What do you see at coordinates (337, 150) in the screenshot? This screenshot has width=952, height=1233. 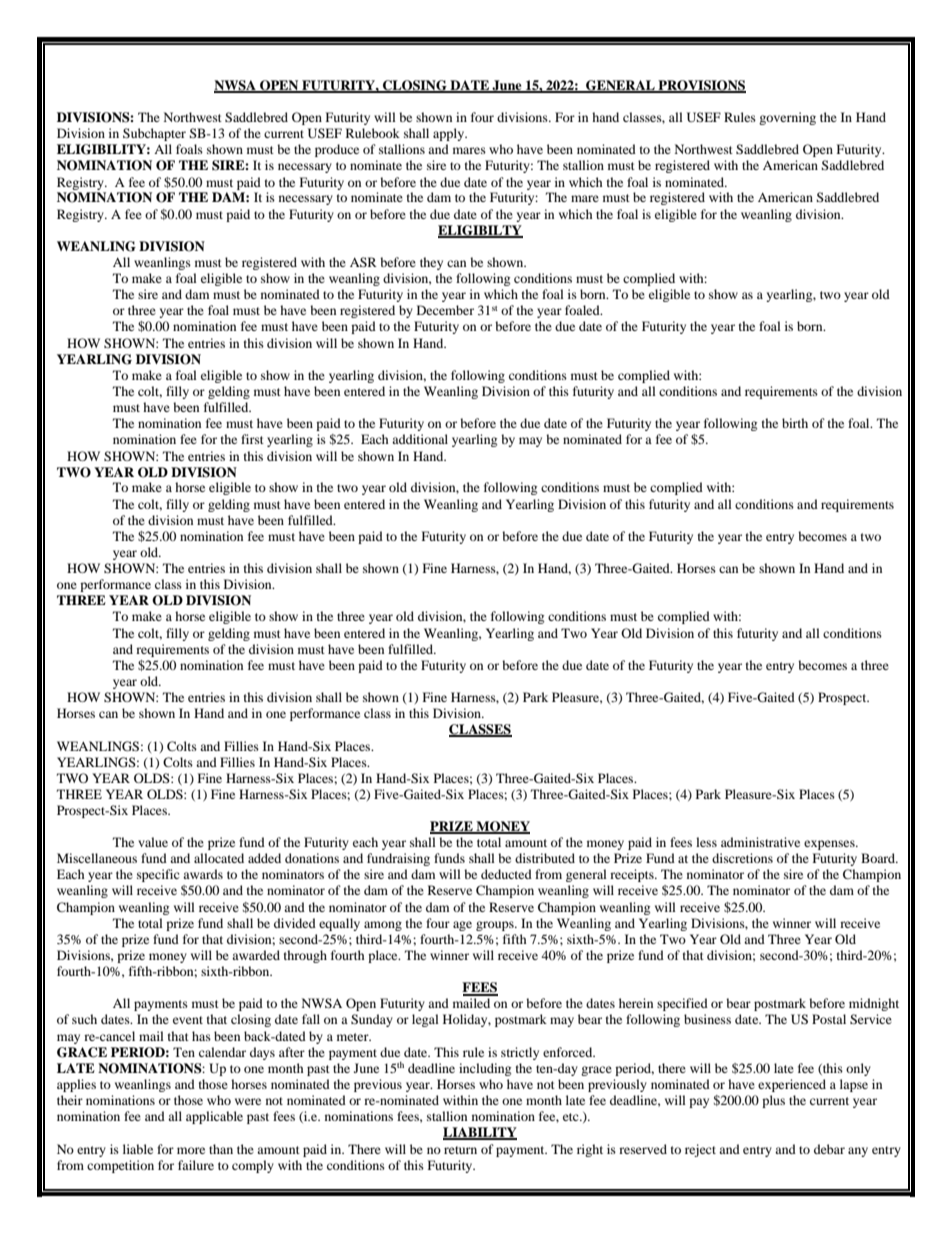 I see `produce` at bounding box center [337, 150].
